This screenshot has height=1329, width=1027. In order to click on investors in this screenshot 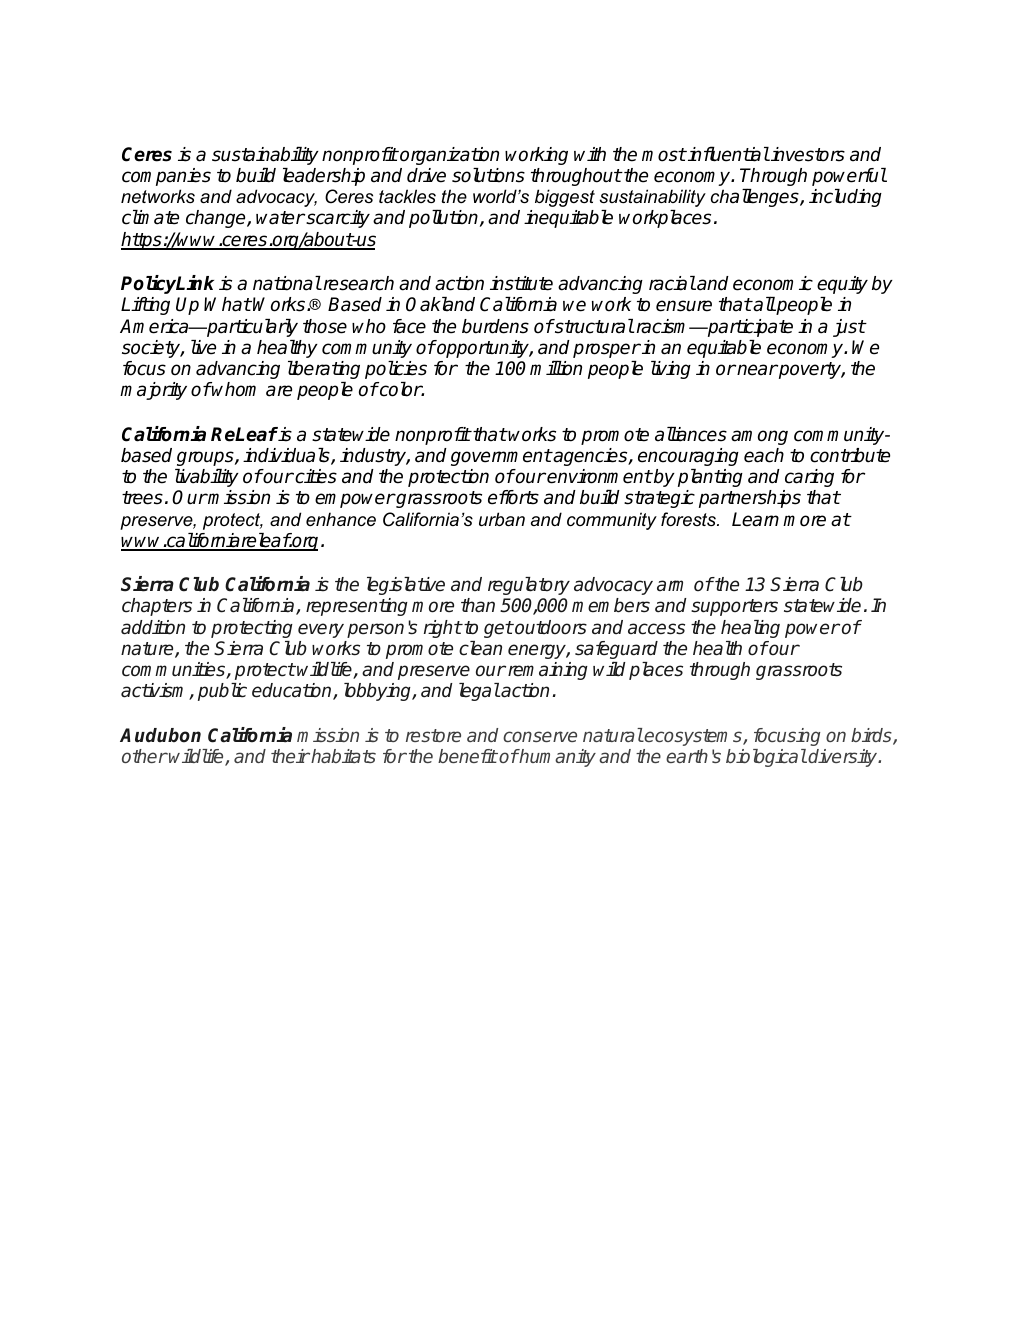, I will do `click(807, 154)`.
